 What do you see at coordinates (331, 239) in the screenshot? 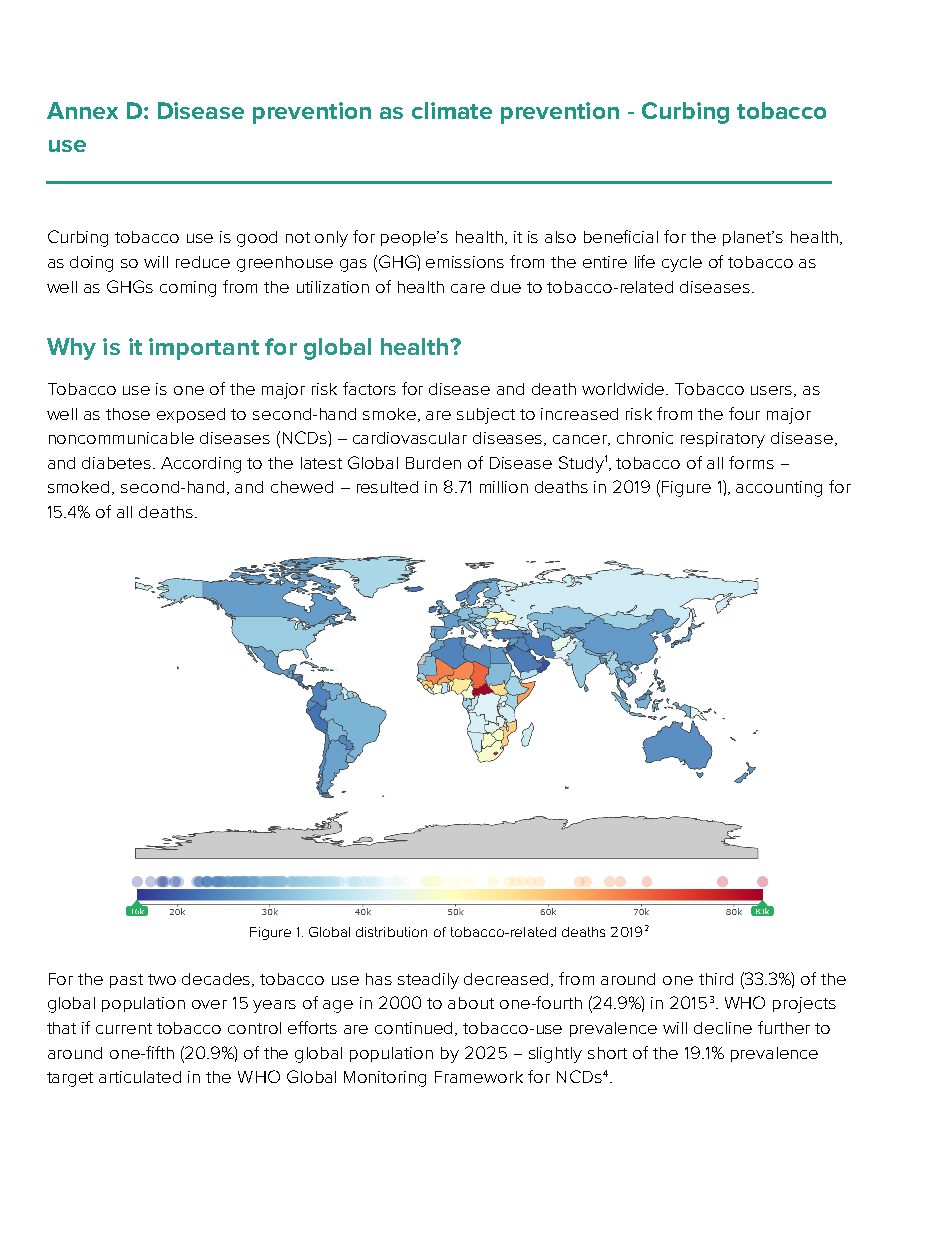
I see `only` at bounding box center [331, 239].
